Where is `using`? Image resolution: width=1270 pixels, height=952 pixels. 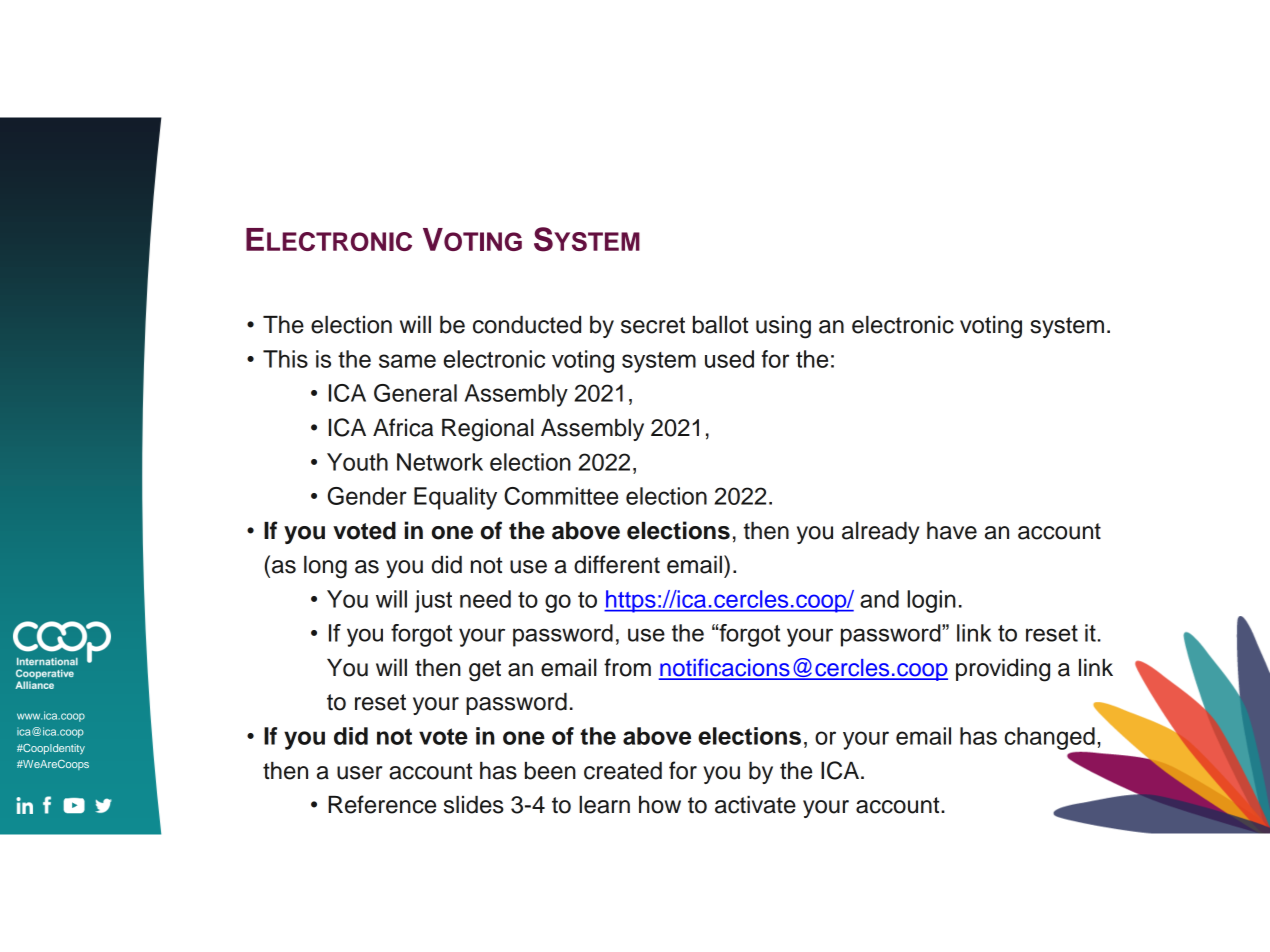
using is located at coordinates (783, 327).
